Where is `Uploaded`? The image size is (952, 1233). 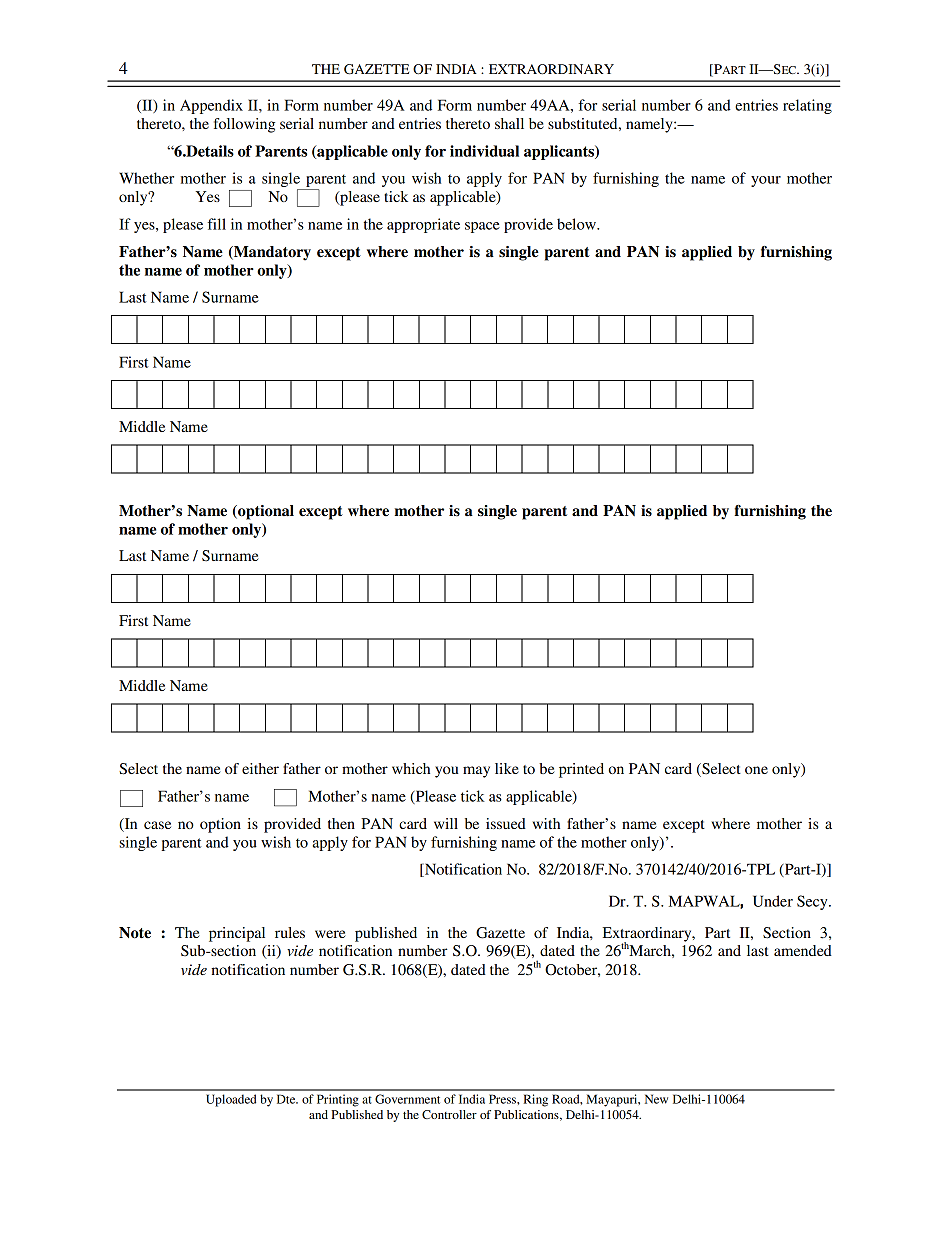
Uploaded is located at coordinates (231, 1100).
